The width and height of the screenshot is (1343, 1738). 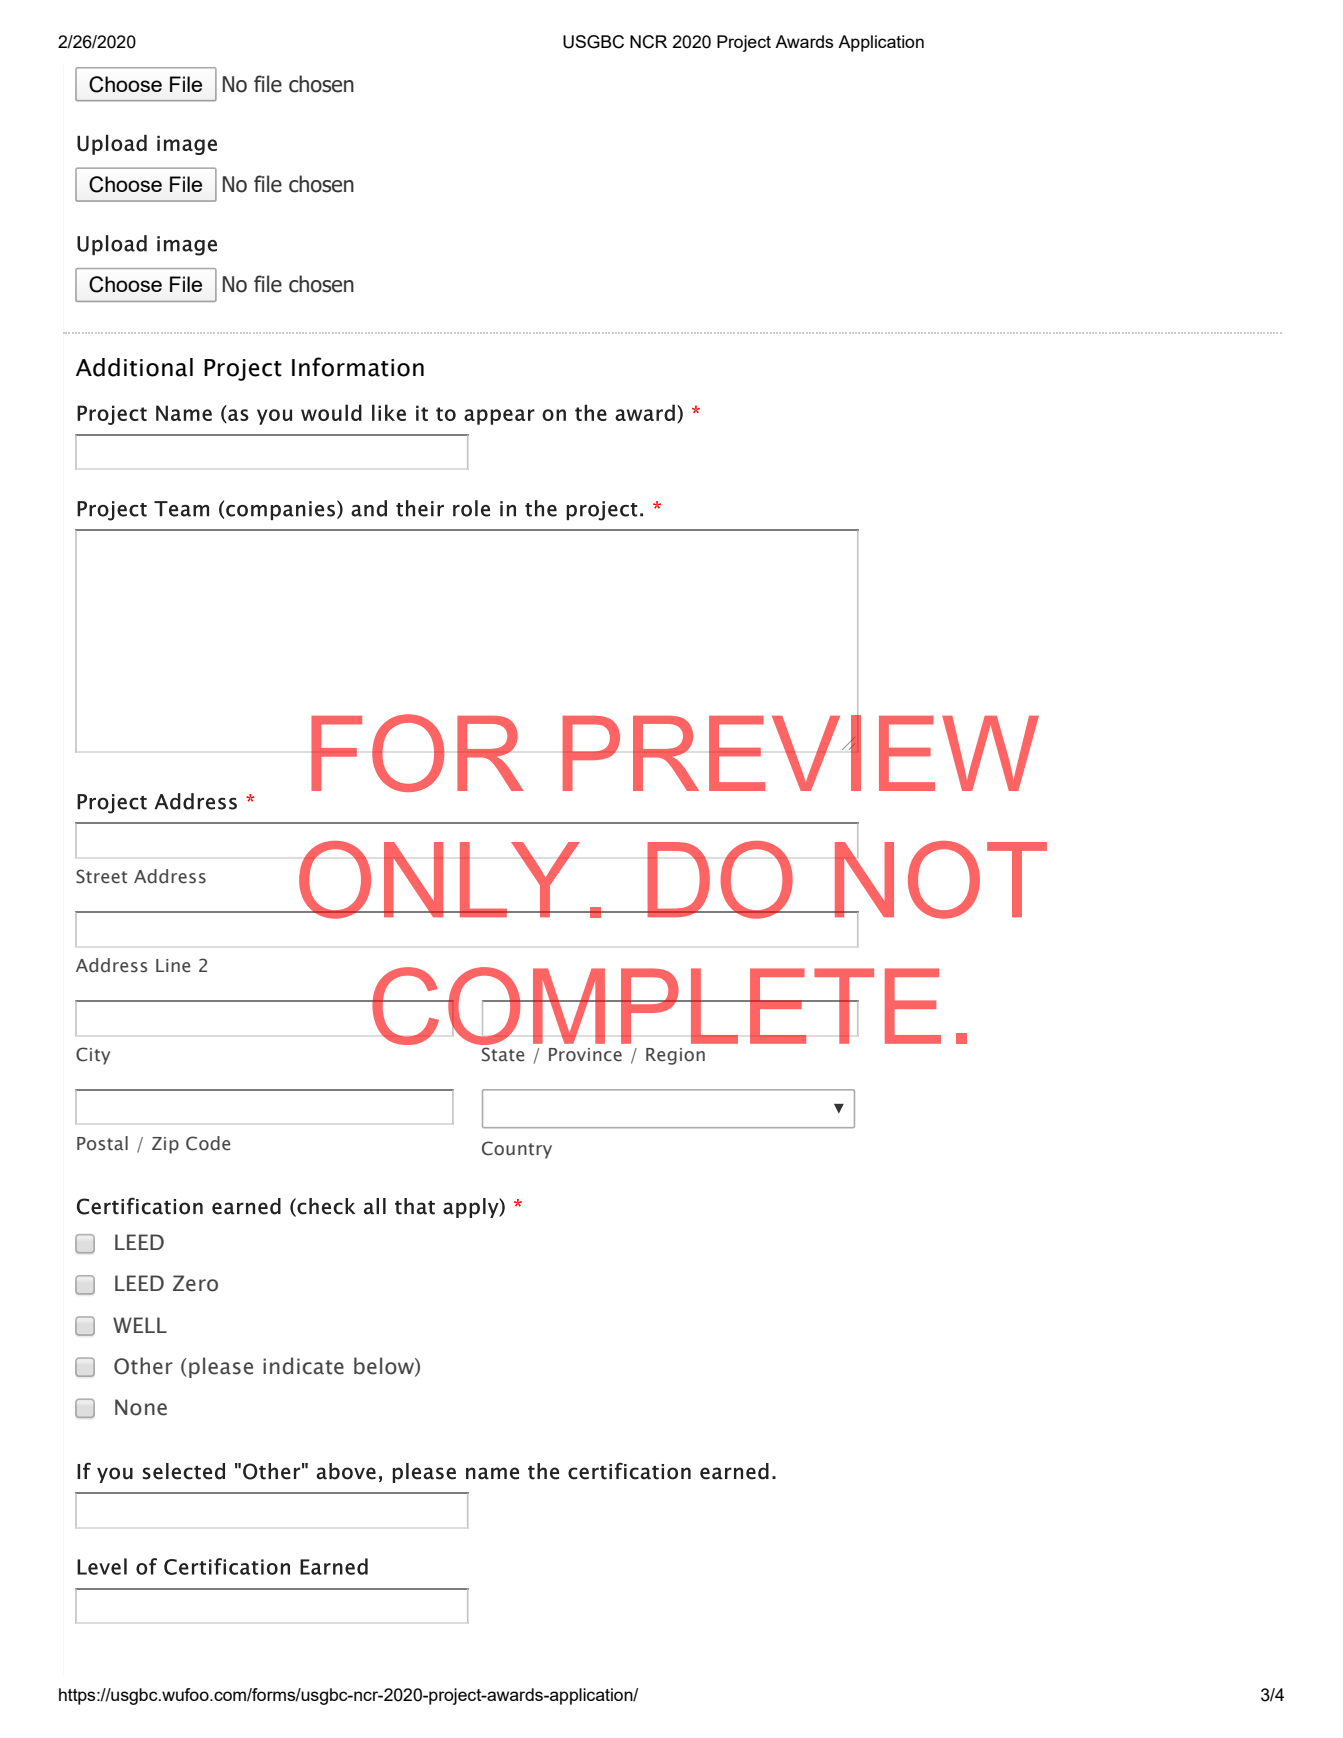 What do you see at coordinates (101, 876) in the screenshot?
I see `Street` at bounding box center [101, 876].
